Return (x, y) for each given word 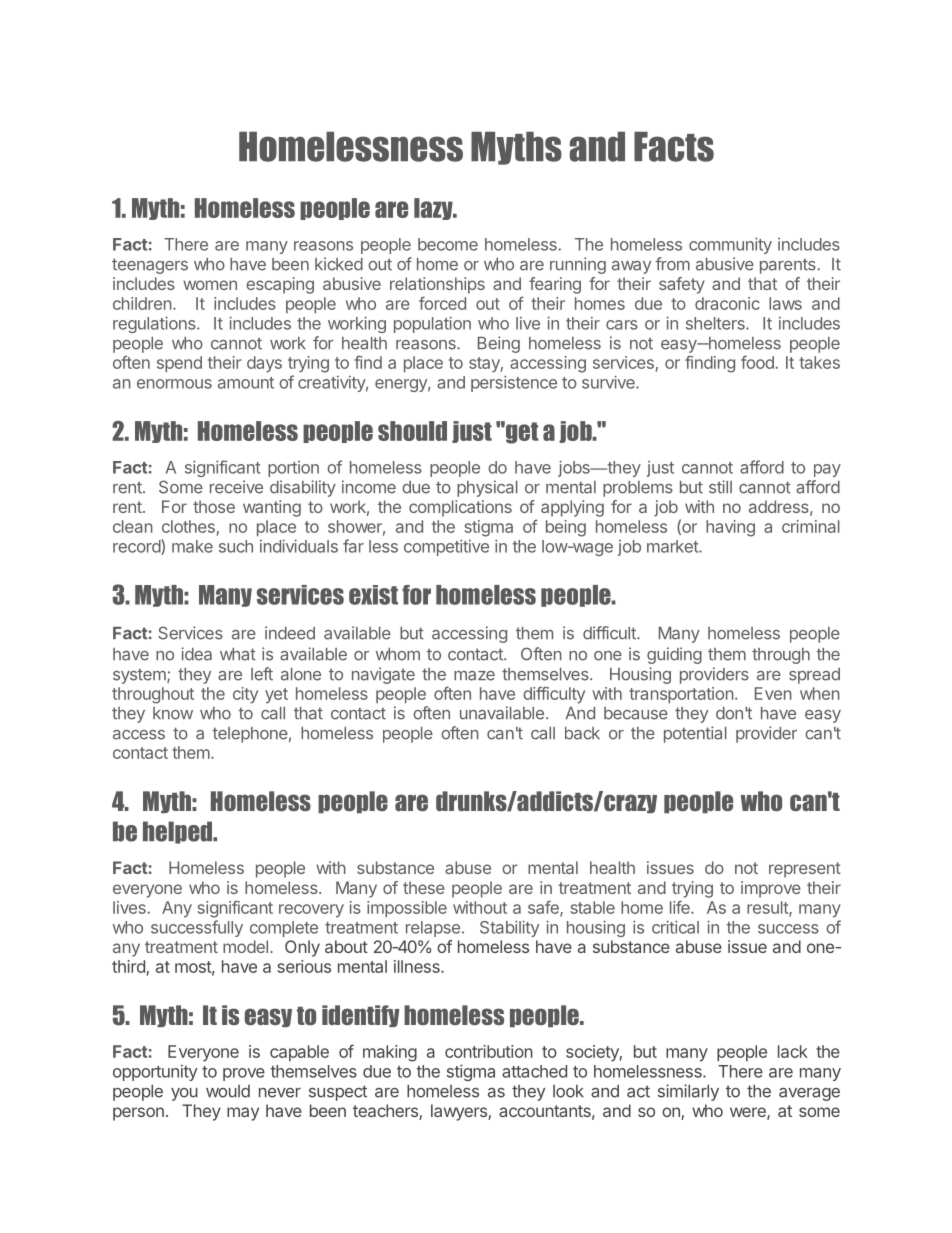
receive (236, 487)
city (245, 695)
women (210, 285)
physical (487, 488)
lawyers (460, 1112)
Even (773, 693)
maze (474, 676)
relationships (437, 285)
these (424, 887)
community (730, 245)
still (720, 487)
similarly (688, 1092)
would (228, 1091)
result (768, 908)
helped (179, 832)
